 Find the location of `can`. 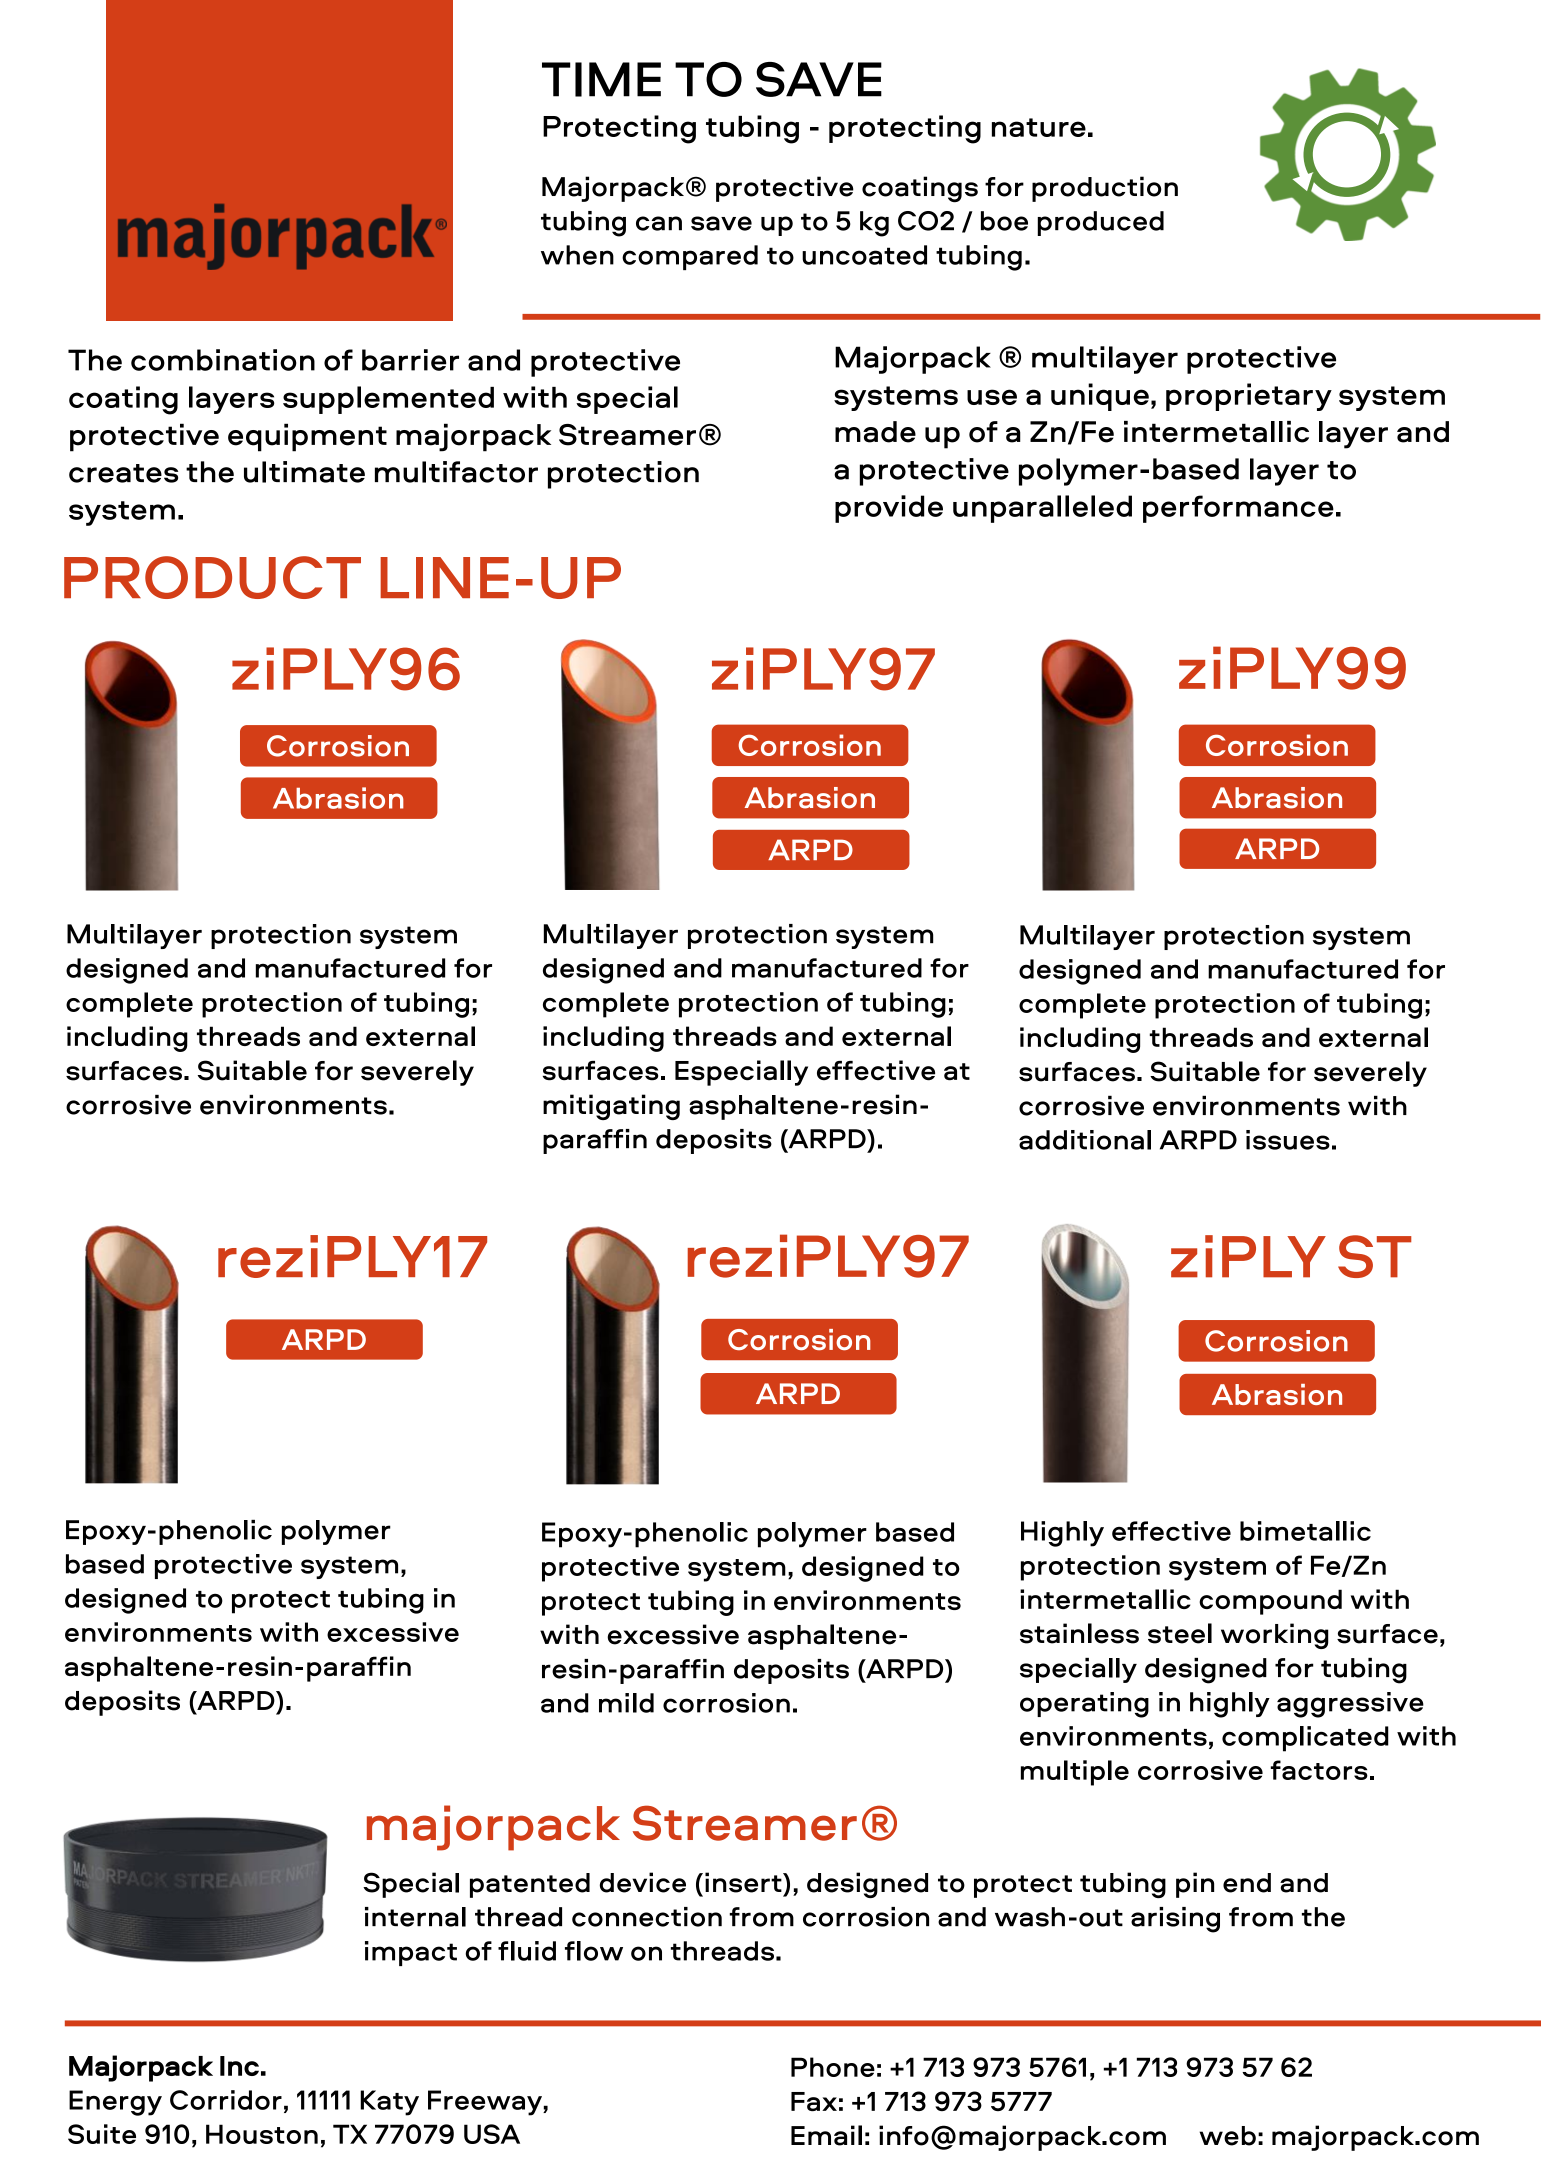

can is located at coordinates (659, 223).
